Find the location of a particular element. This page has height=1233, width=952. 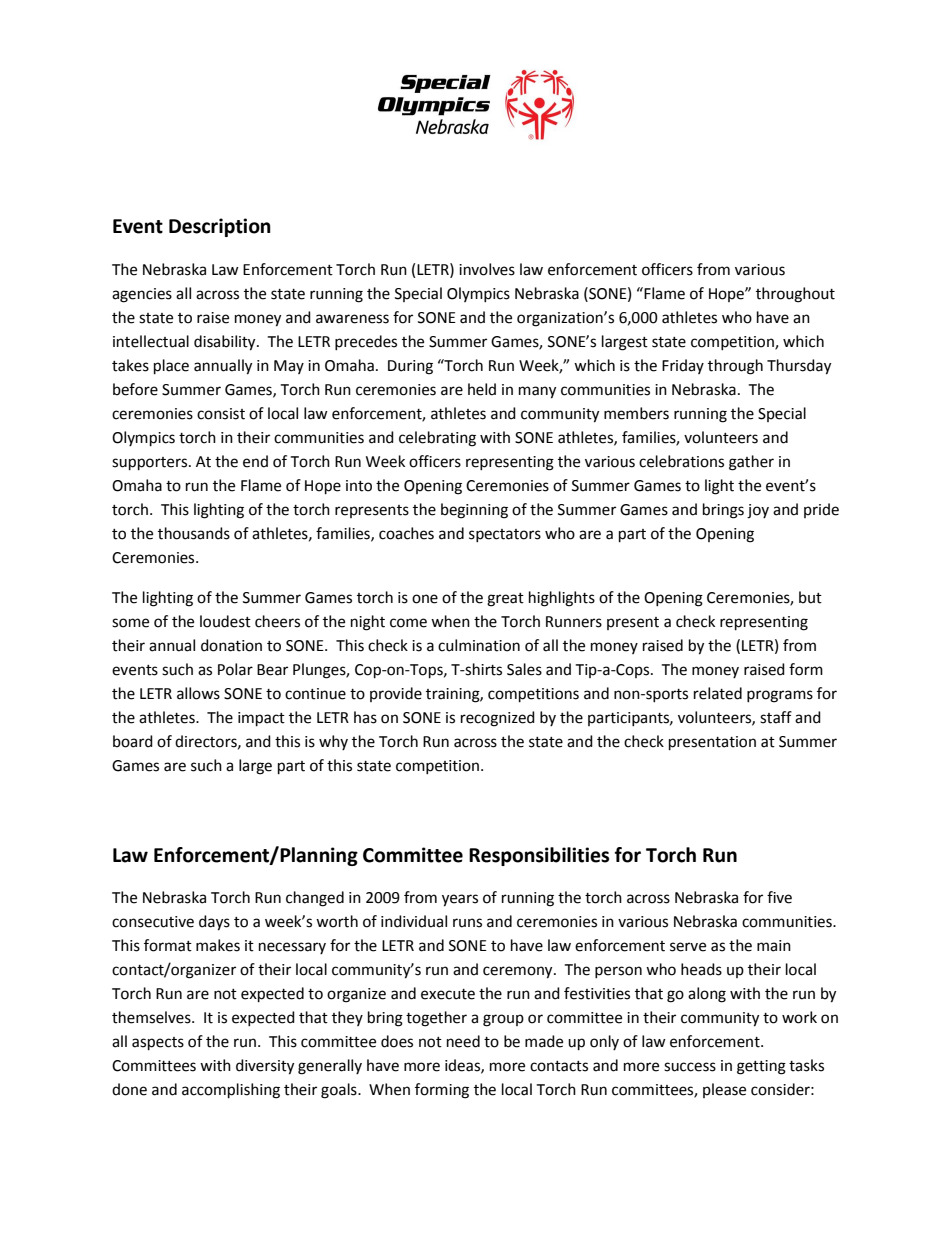

years is located at coordinates (460, 900).
